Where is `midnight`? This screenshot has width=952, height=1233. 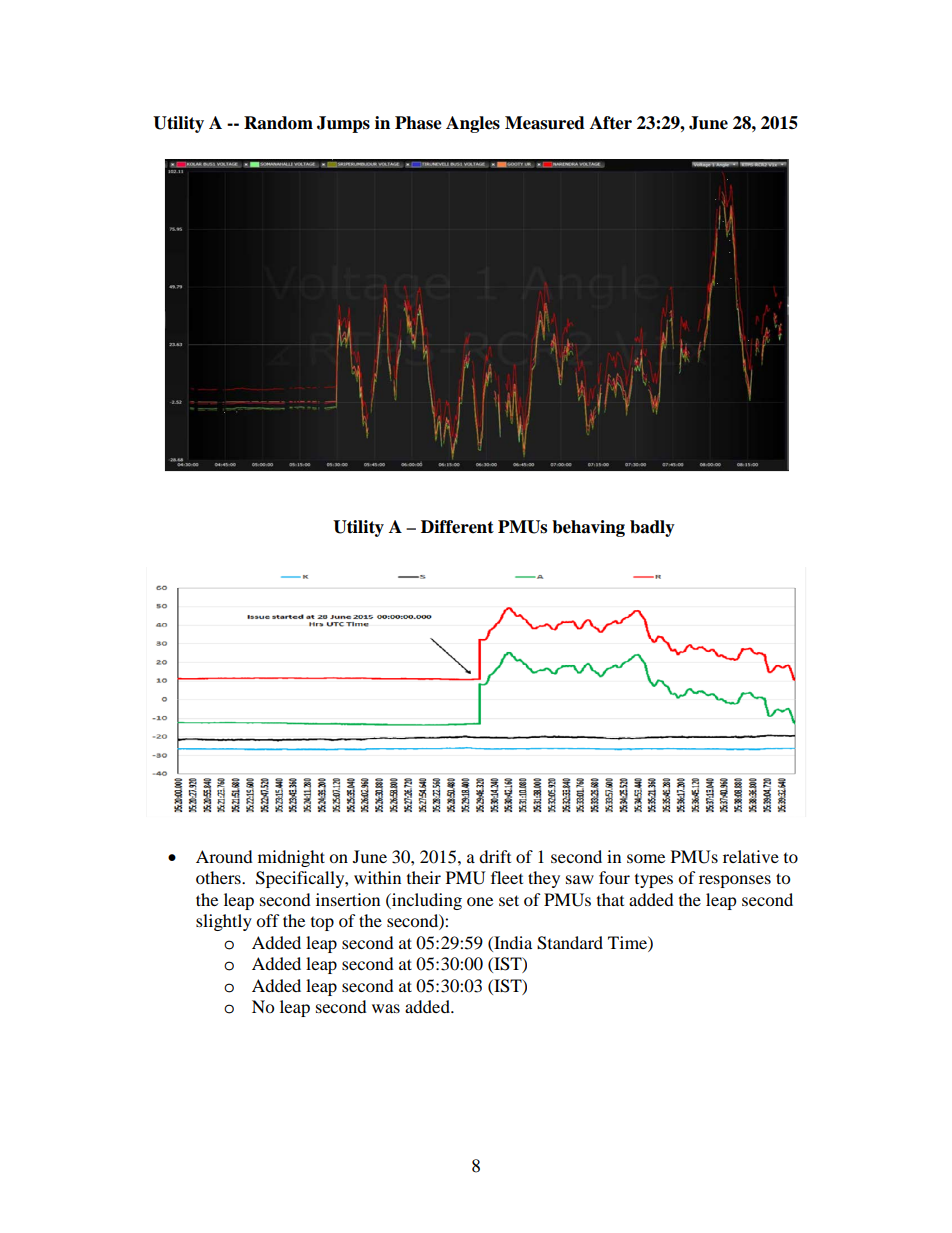
midnight is located at coordinates (291, 858).
